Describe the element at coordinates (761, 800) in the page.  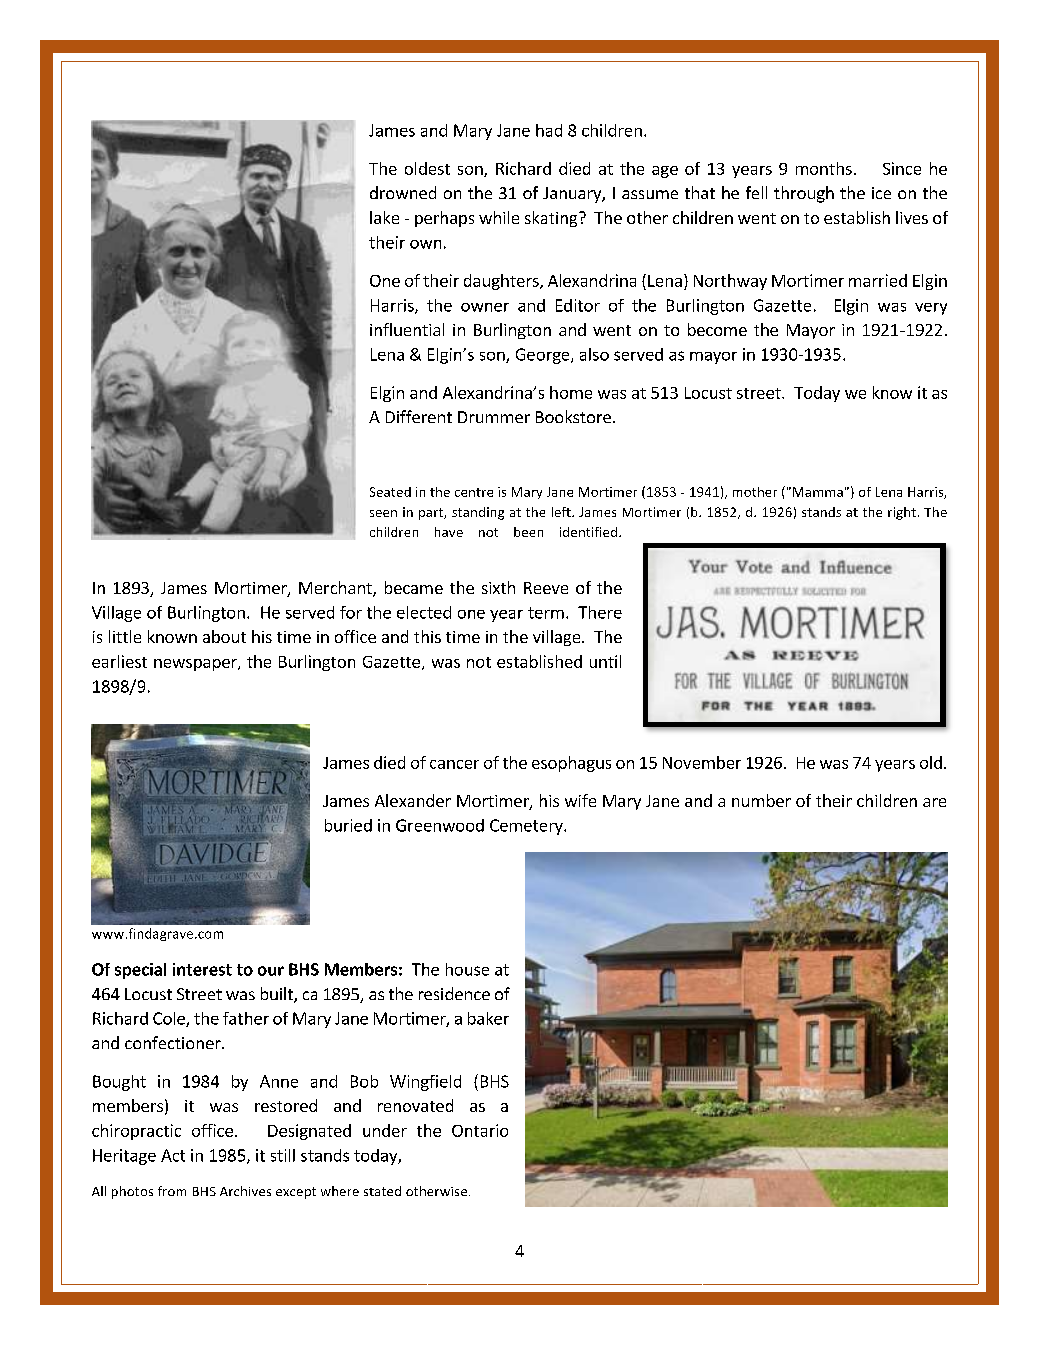
I see `number` at that location.
